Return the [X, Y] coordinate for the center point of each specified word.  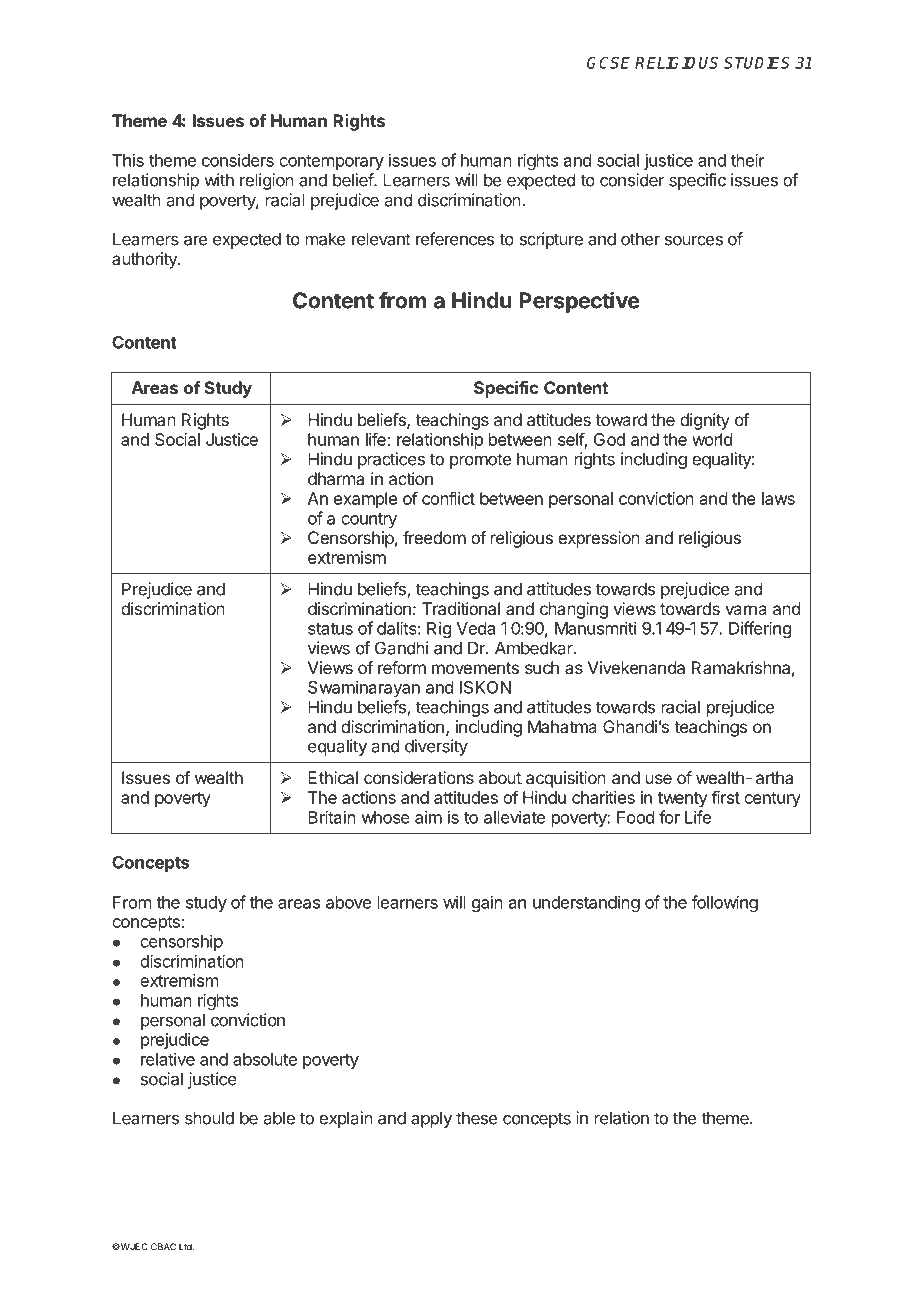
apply [431, 1119]
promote [480, 461]
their [748, 160]
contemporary [331, 162]
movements [475, 668]
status [330, 629]
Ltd [186, 1247]
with [219, 180]
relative [168, 1059]
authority [145, 260]
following [725, 903]
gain [487, 903]
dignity [705, 421]
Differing [760, 629]
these [476, 1118]
